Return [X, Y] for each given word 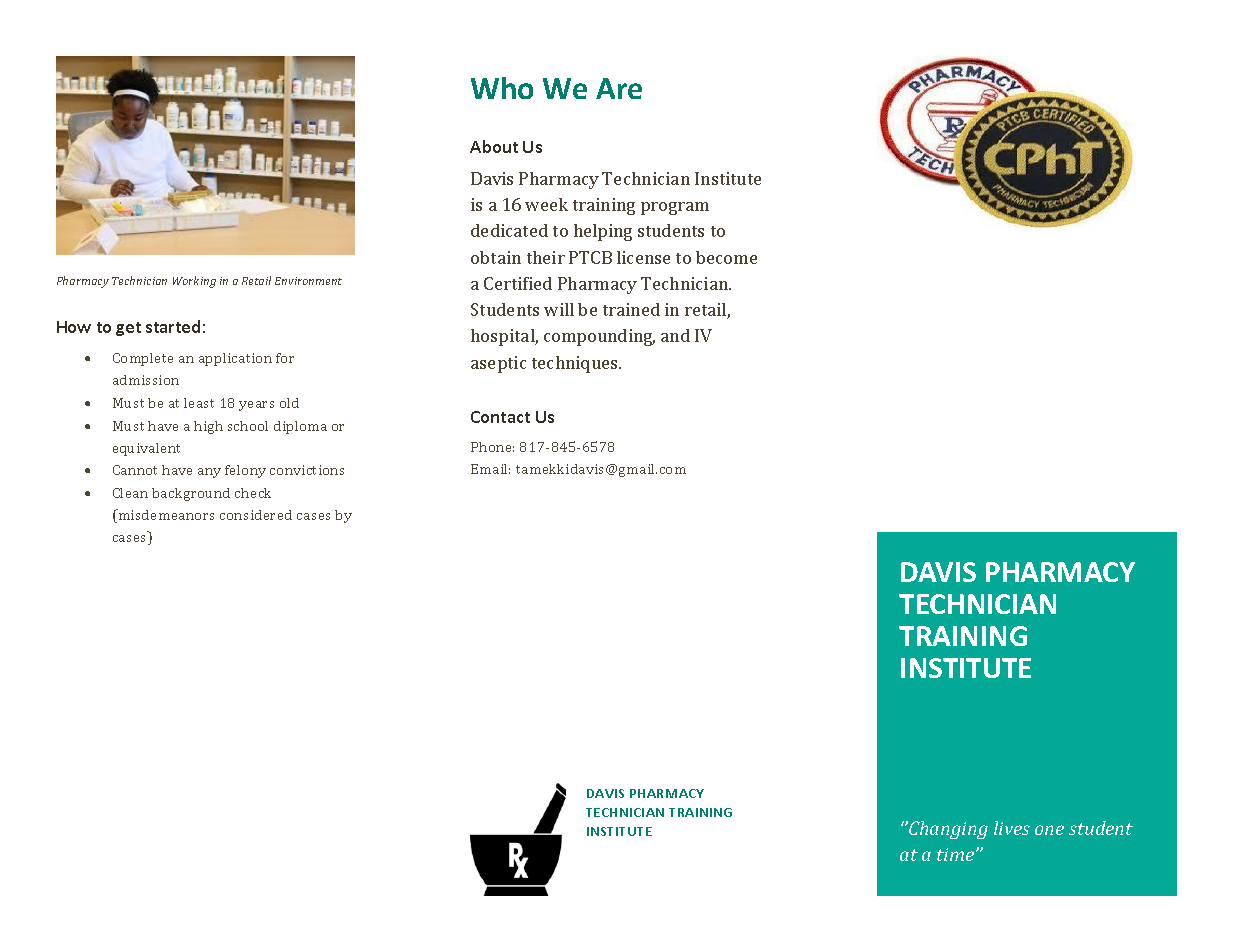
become [726, 257]
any [209, 473]
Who [502, 88]
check [253, 493]
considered [256, 515]
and [675, 335]
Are [619, 88]
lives [1012, 828]
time [957, 854]
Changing [947, 830]
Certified [518, 283]
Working [194, 282]
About [494, 146]
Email [490, 469]
